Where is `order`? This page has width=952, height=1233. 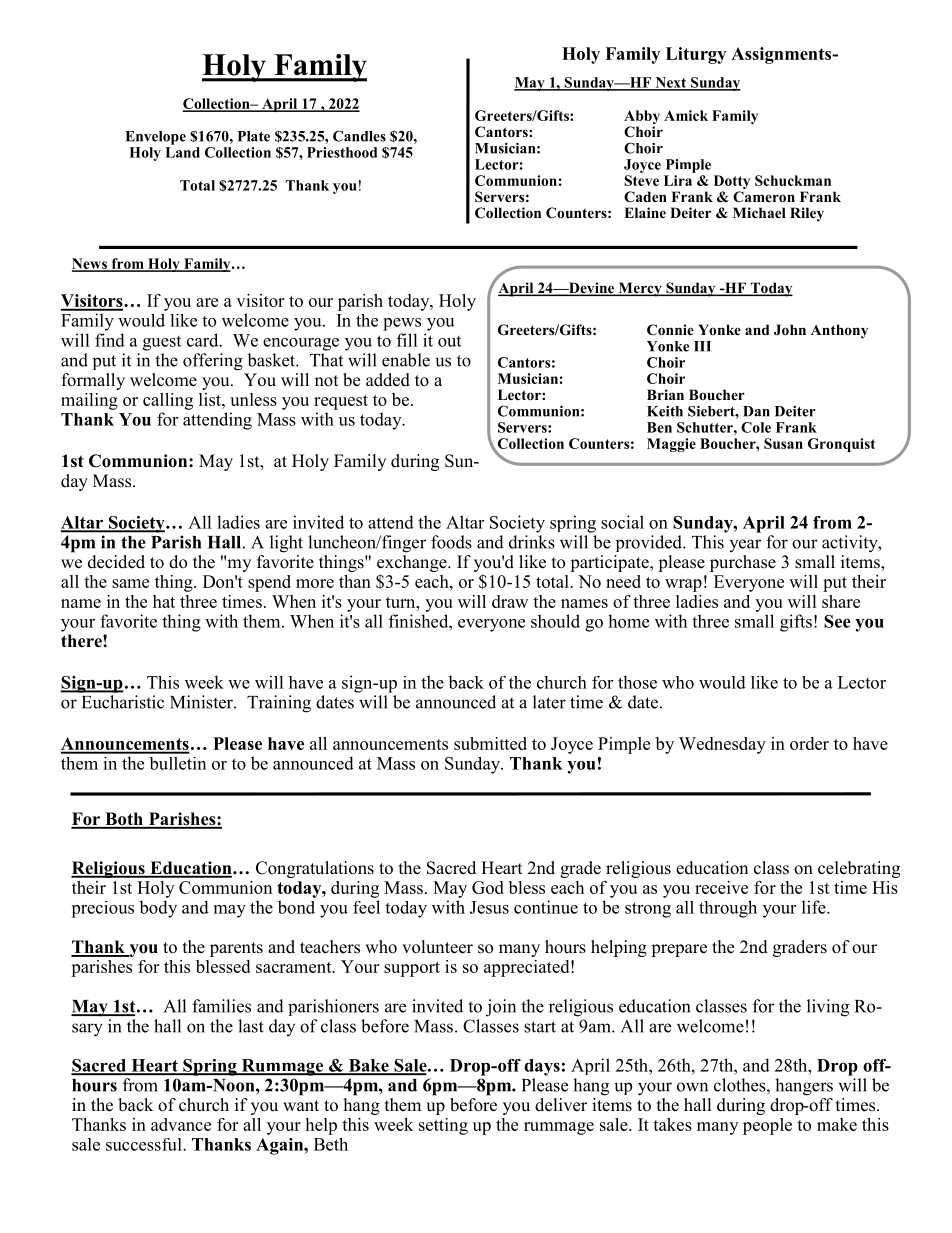
order is located at coordinates (809, 743).
